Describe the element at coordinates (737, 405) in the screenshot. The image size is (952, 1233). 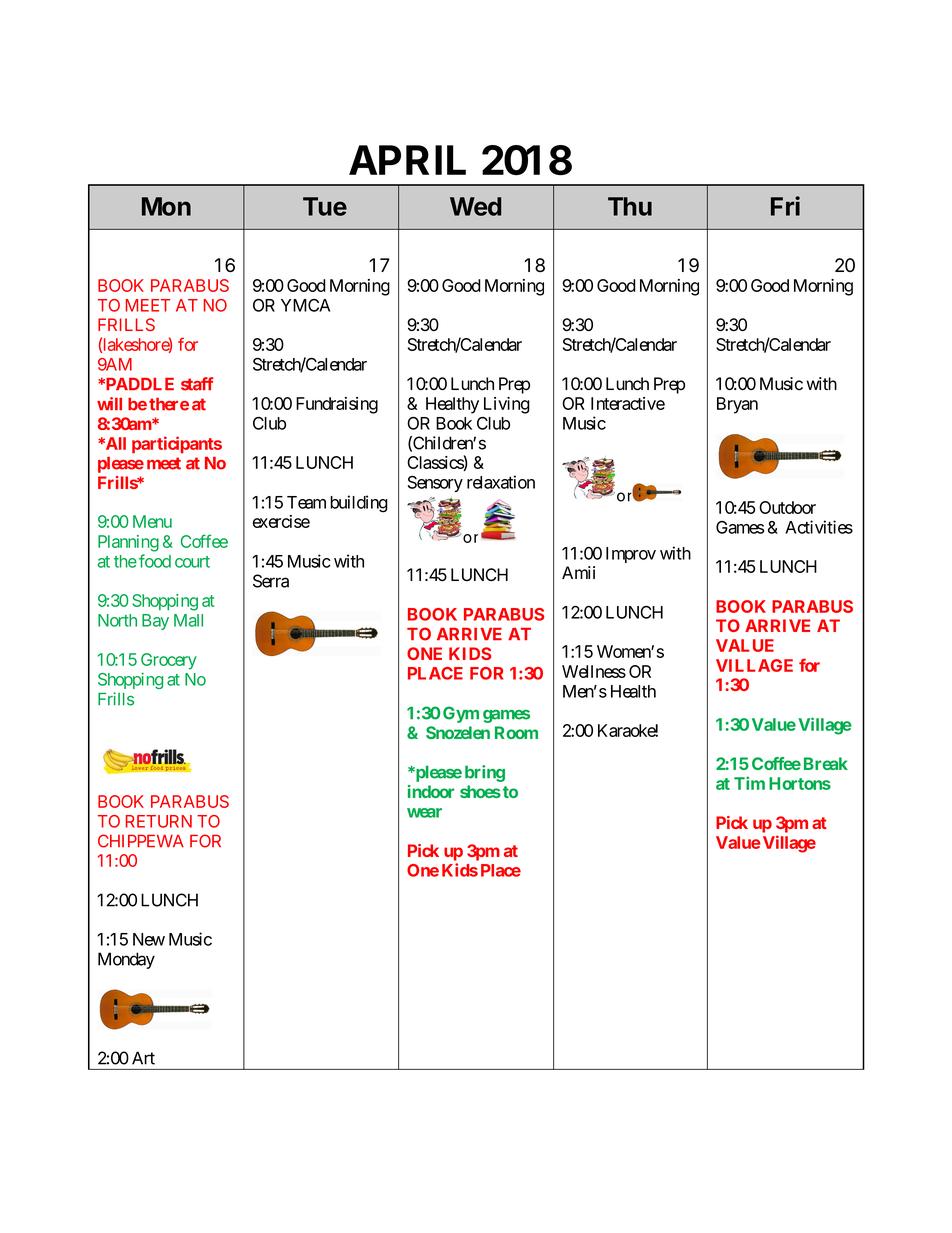
I see `Bryan` at that location.
